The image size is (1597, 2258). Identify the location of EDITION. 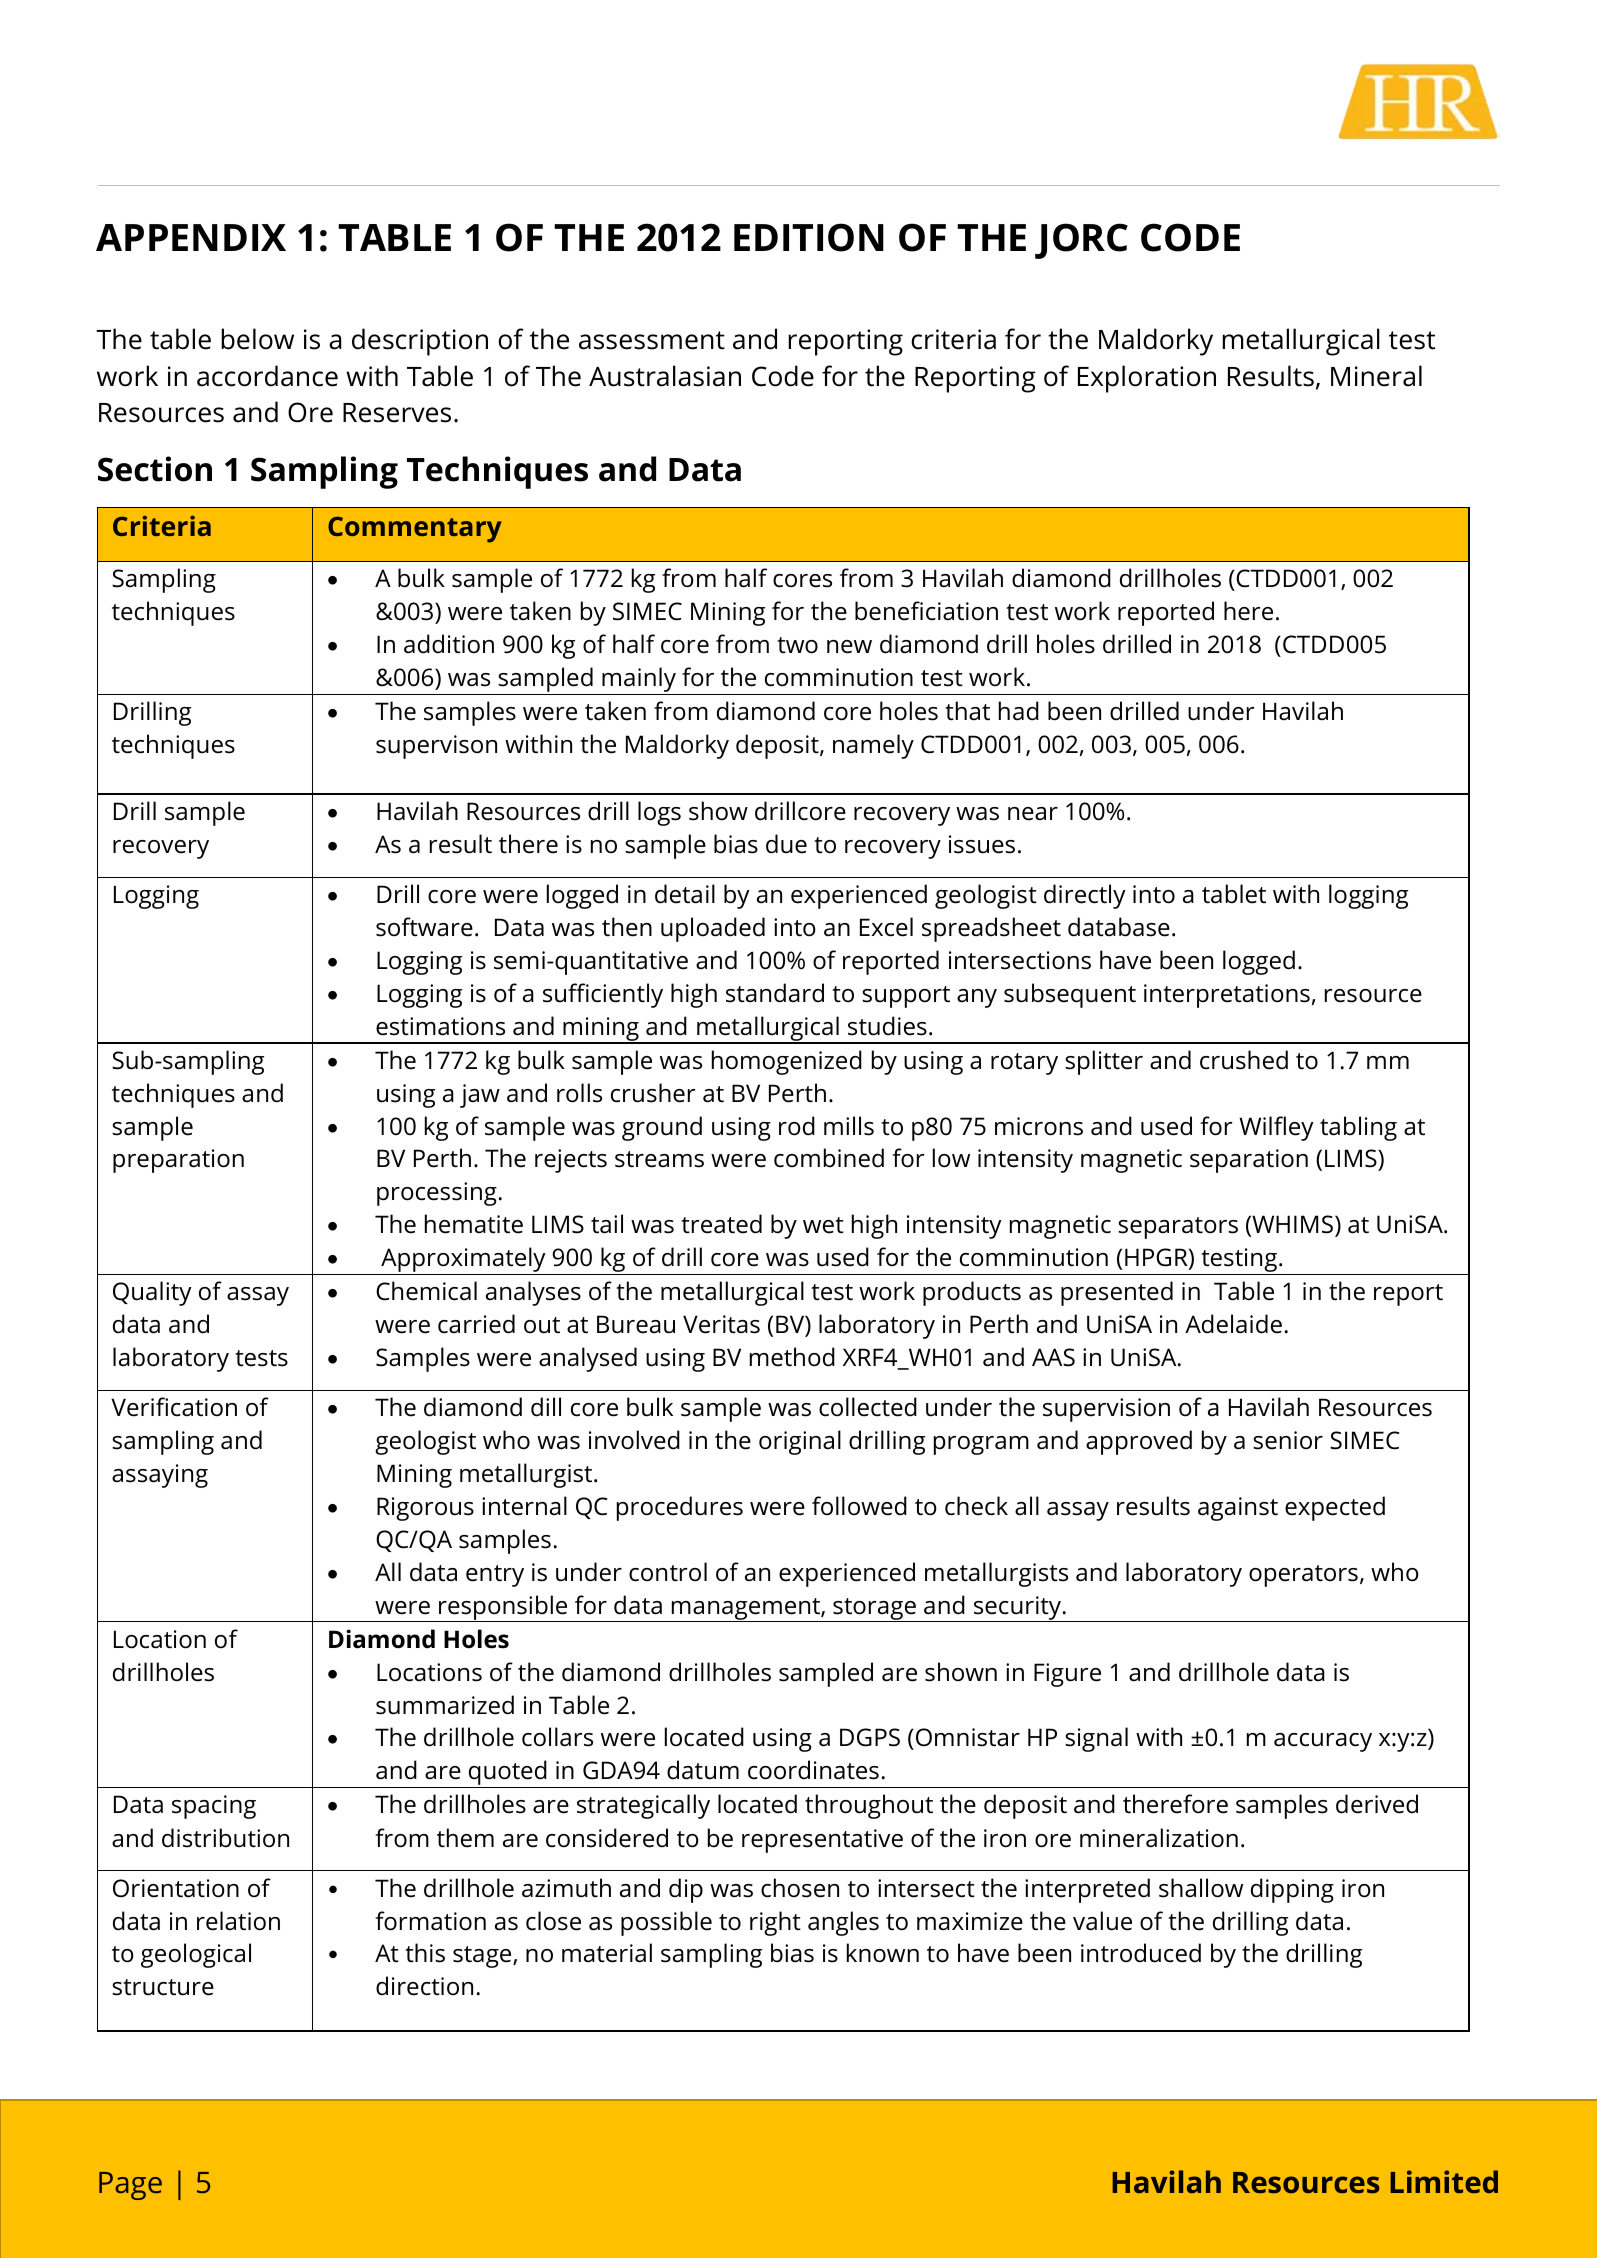
(809, 237).
